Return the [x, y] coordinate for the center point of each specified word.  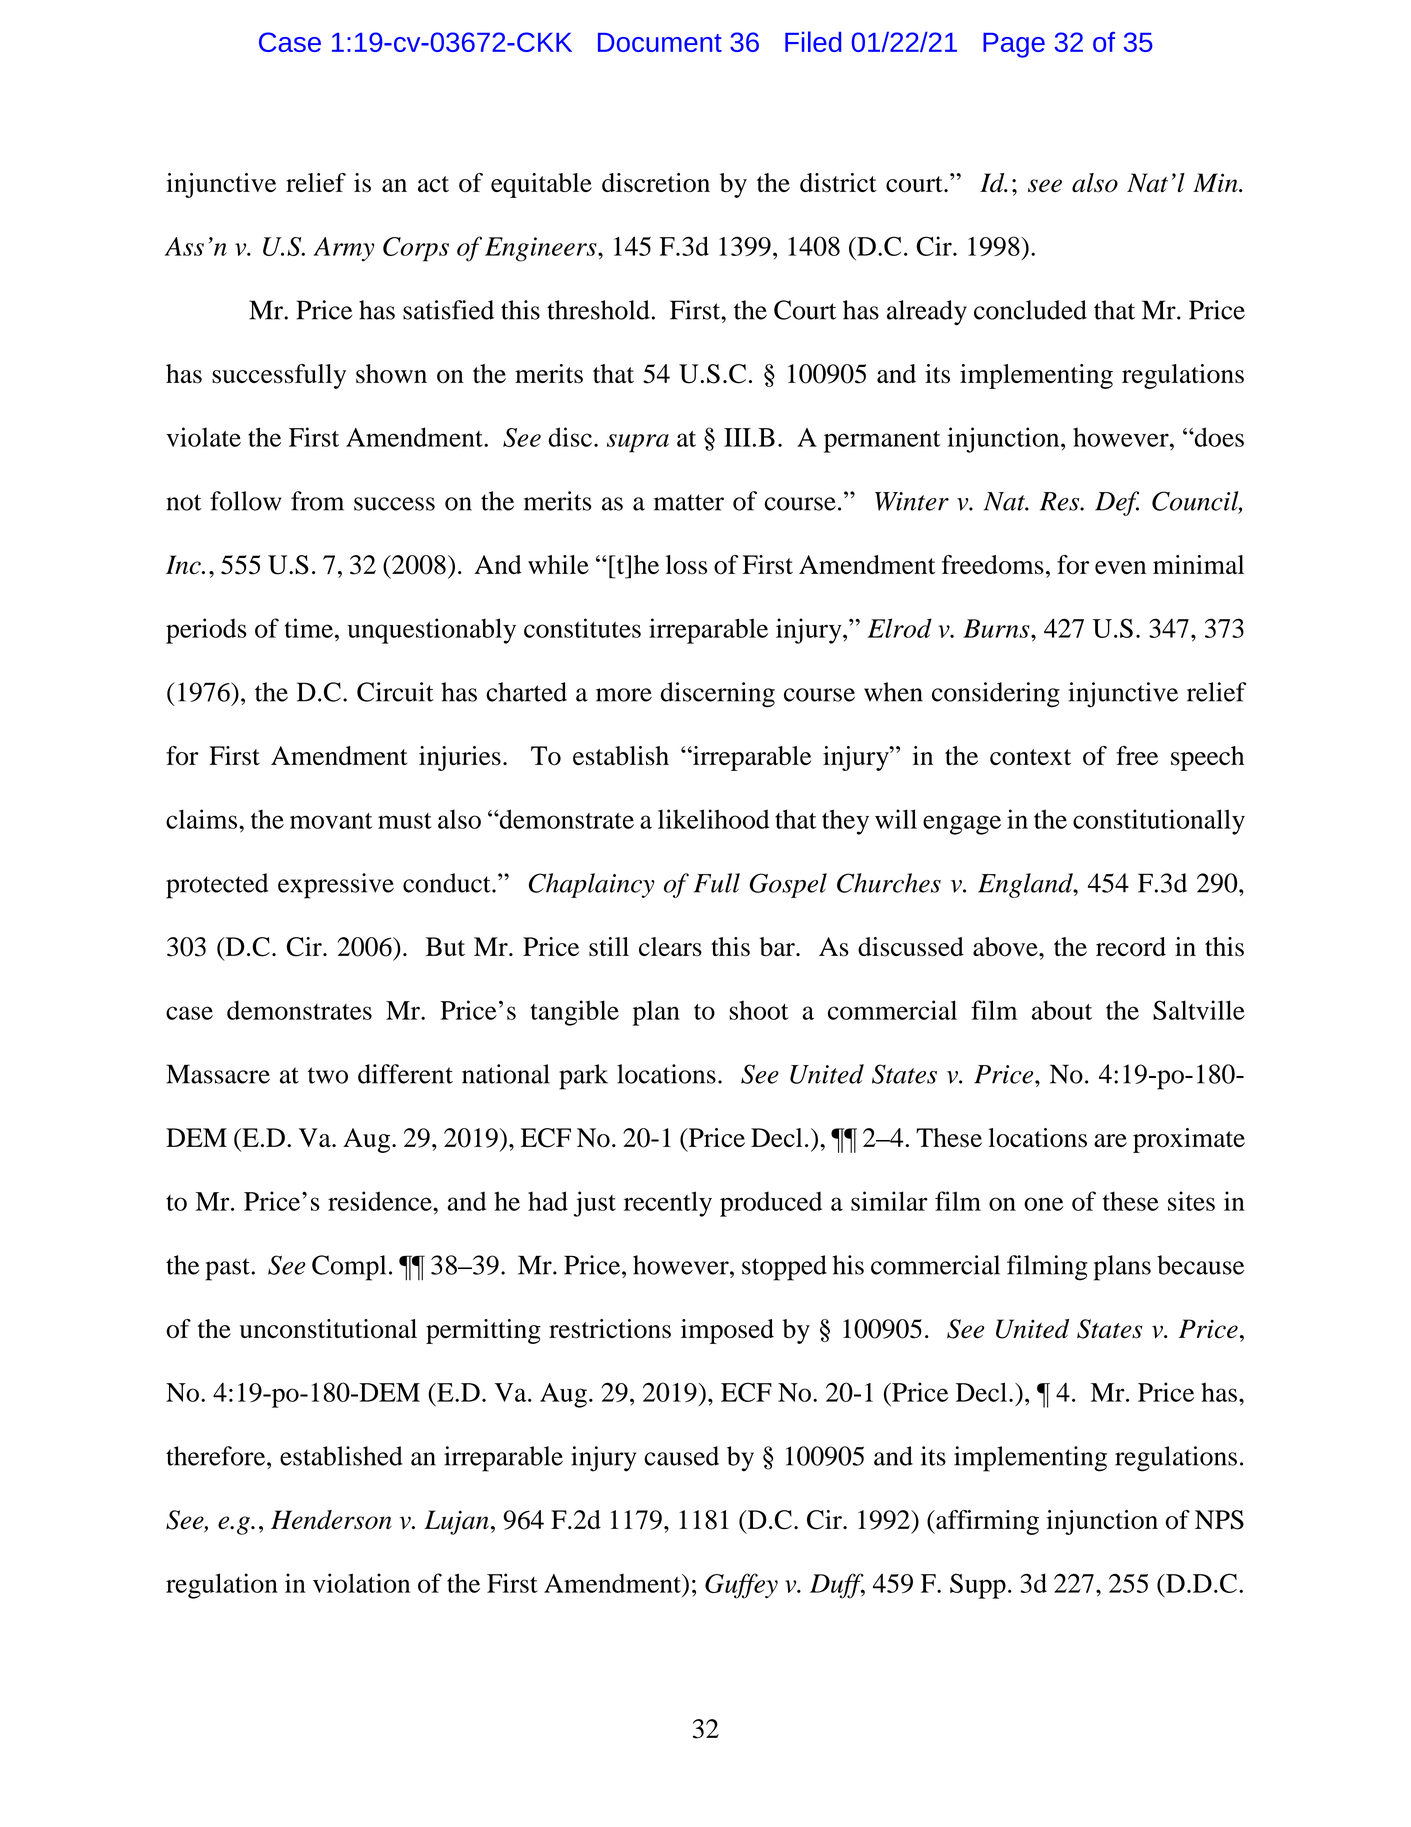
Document [660, 42]
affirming [986, 1522]
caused [681, 1456]
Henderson [331, 1520]
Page [1014, 45]
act [433, 184]
